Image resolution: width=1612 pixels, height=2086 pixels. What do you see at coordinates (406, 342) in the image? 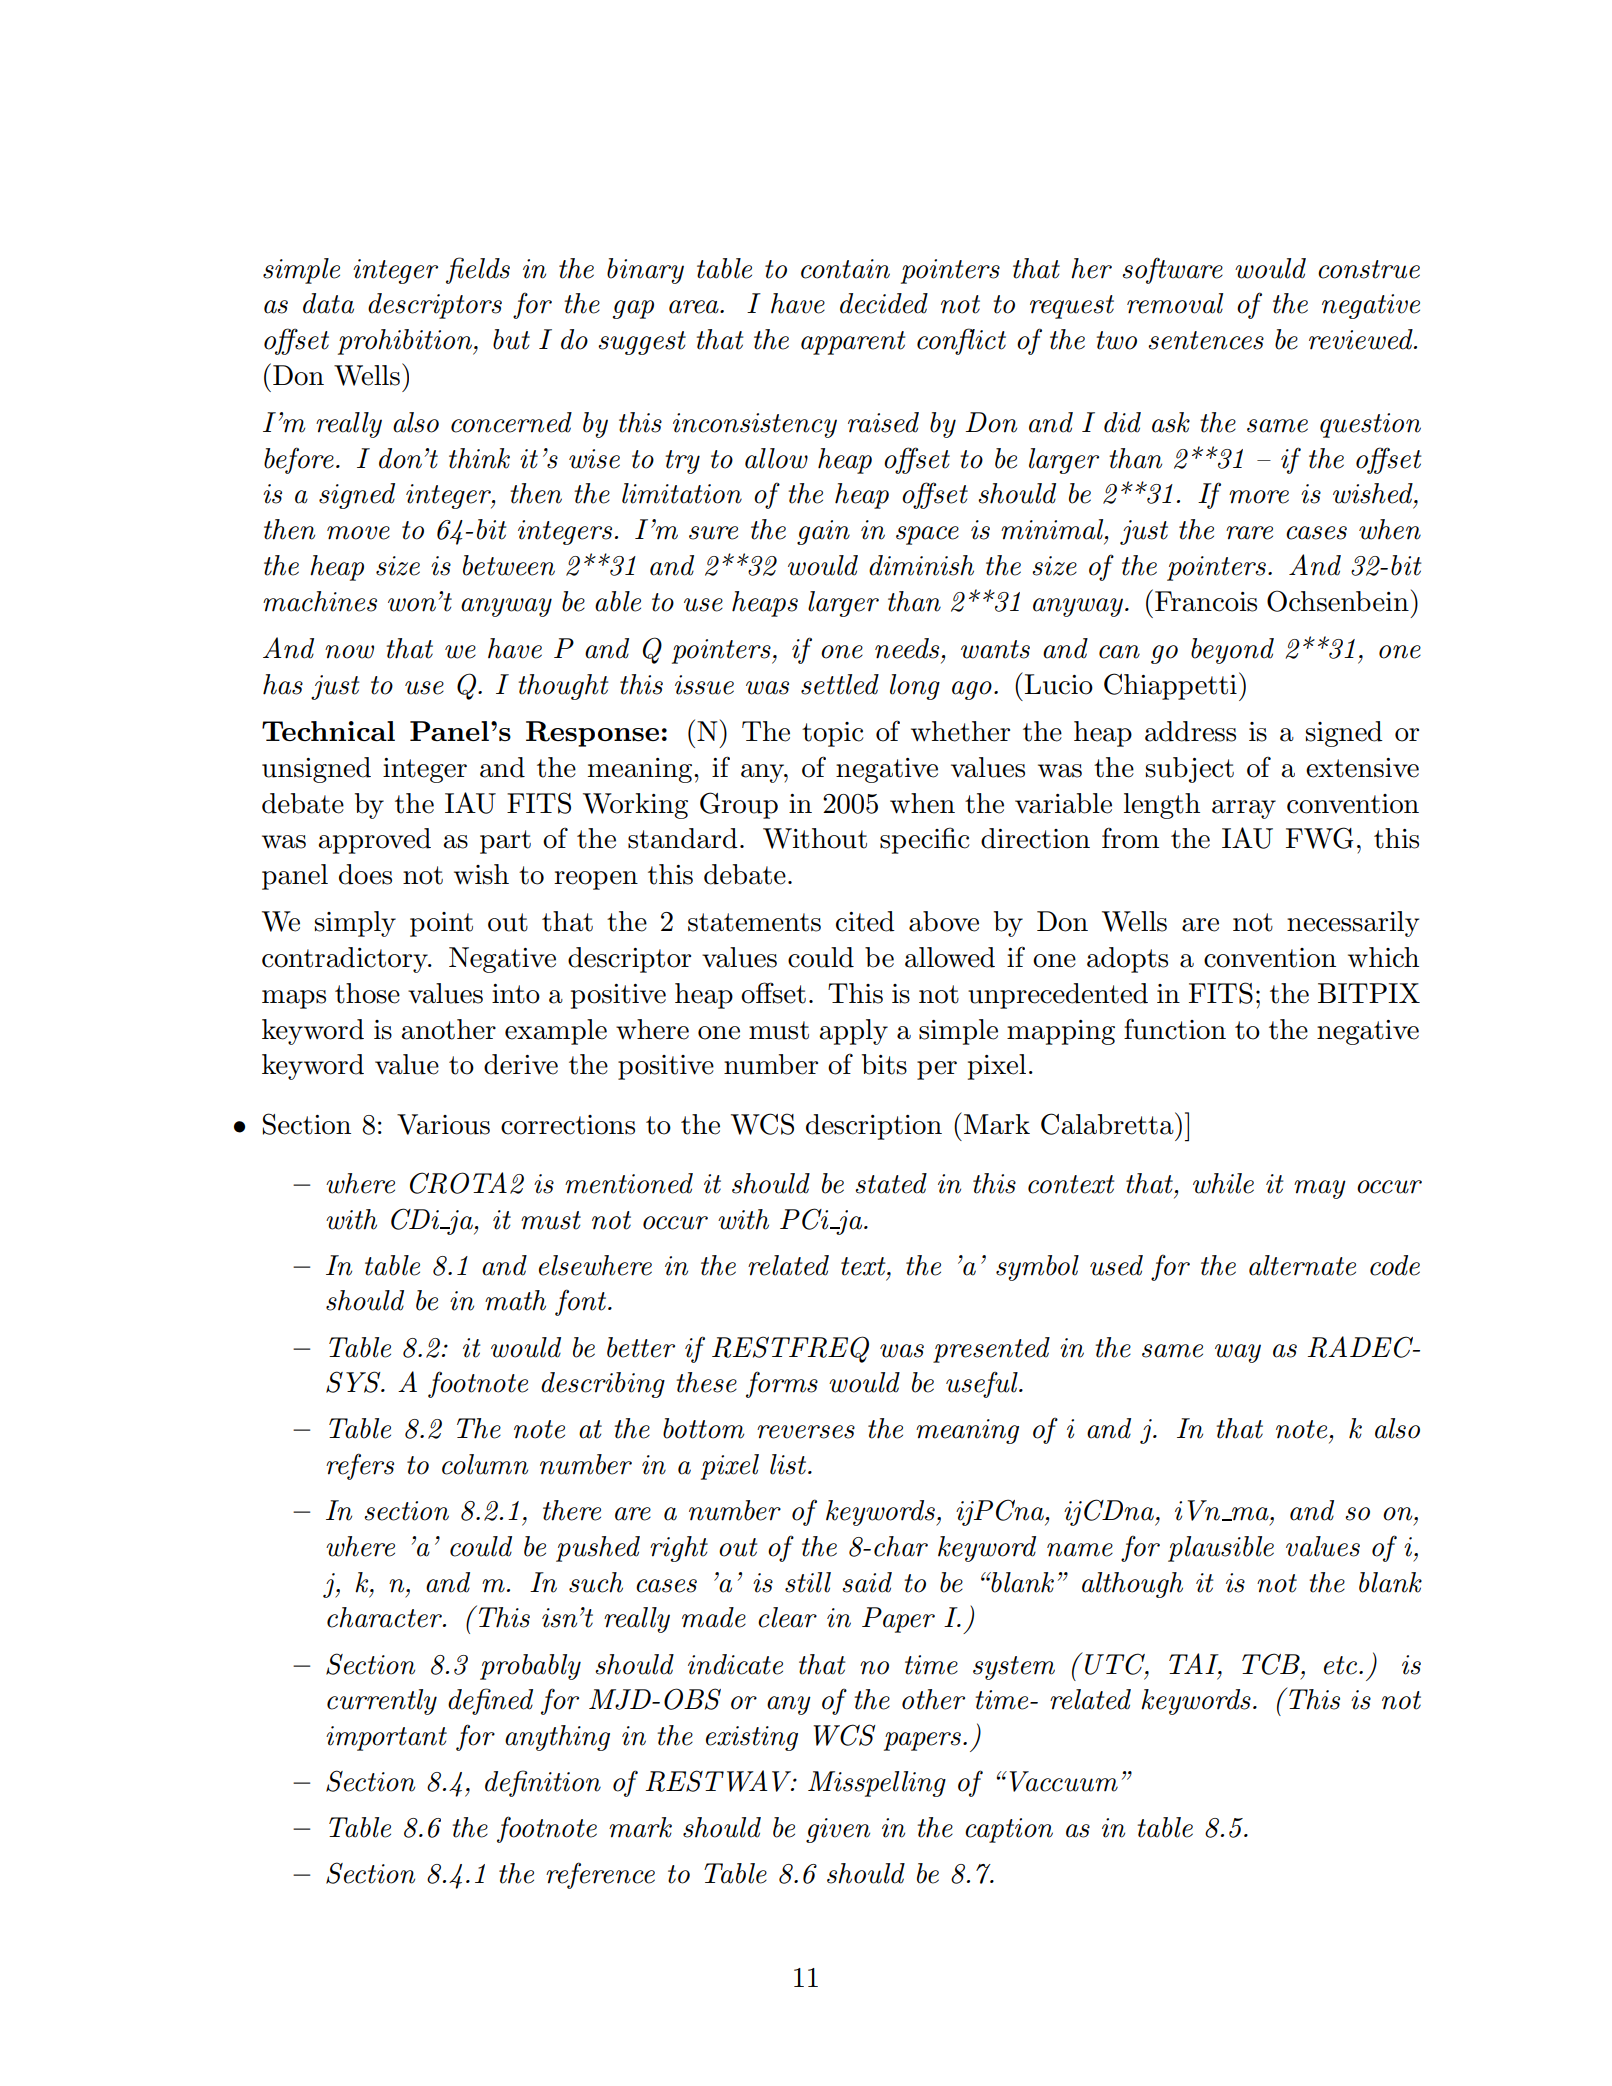
I see `prohibition` at bounding box center [406, 342].
